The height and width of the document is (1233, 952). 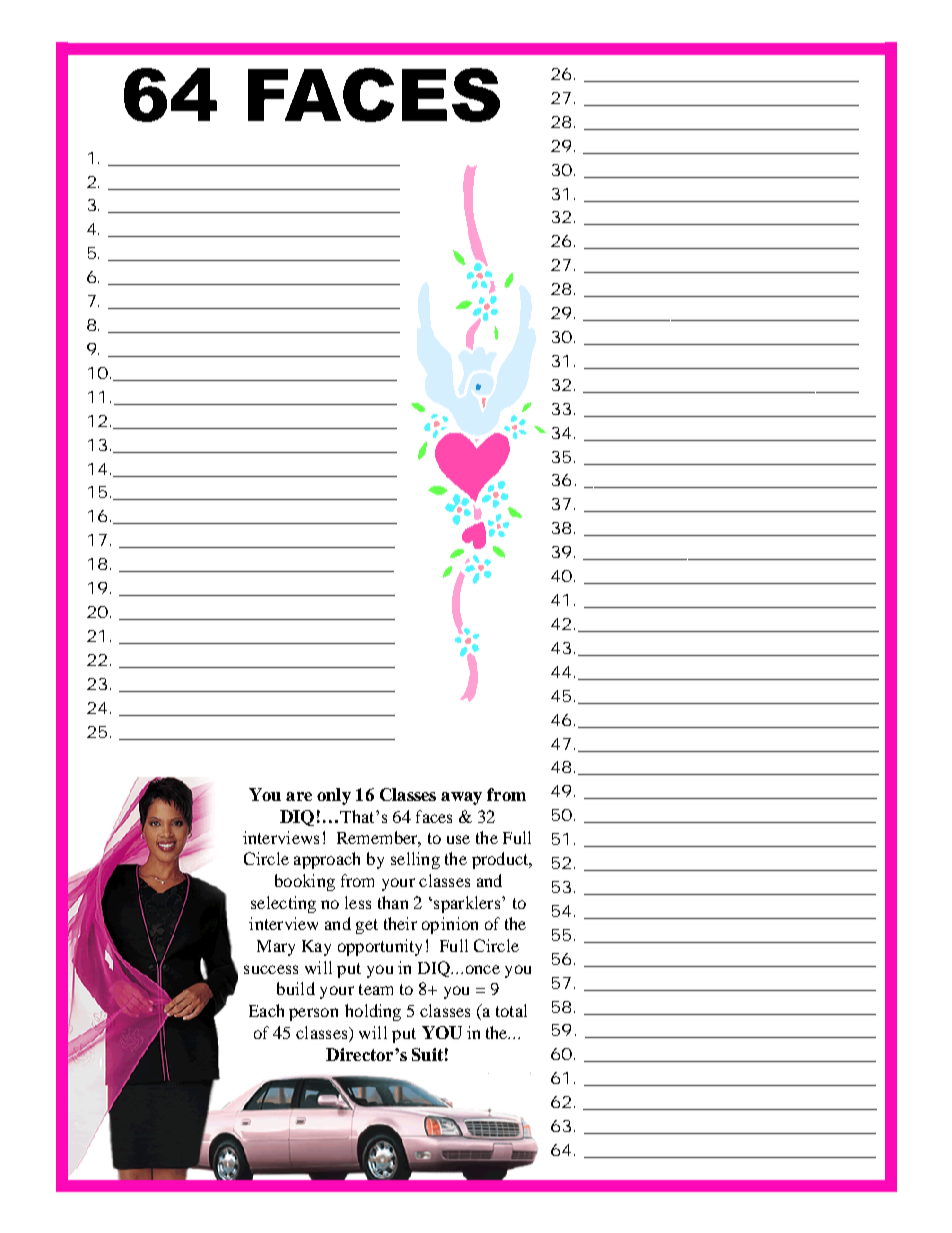 What do you see at coordinates (283, 904) in the document?
I see `selecting` at bounding box center [283, 904].
